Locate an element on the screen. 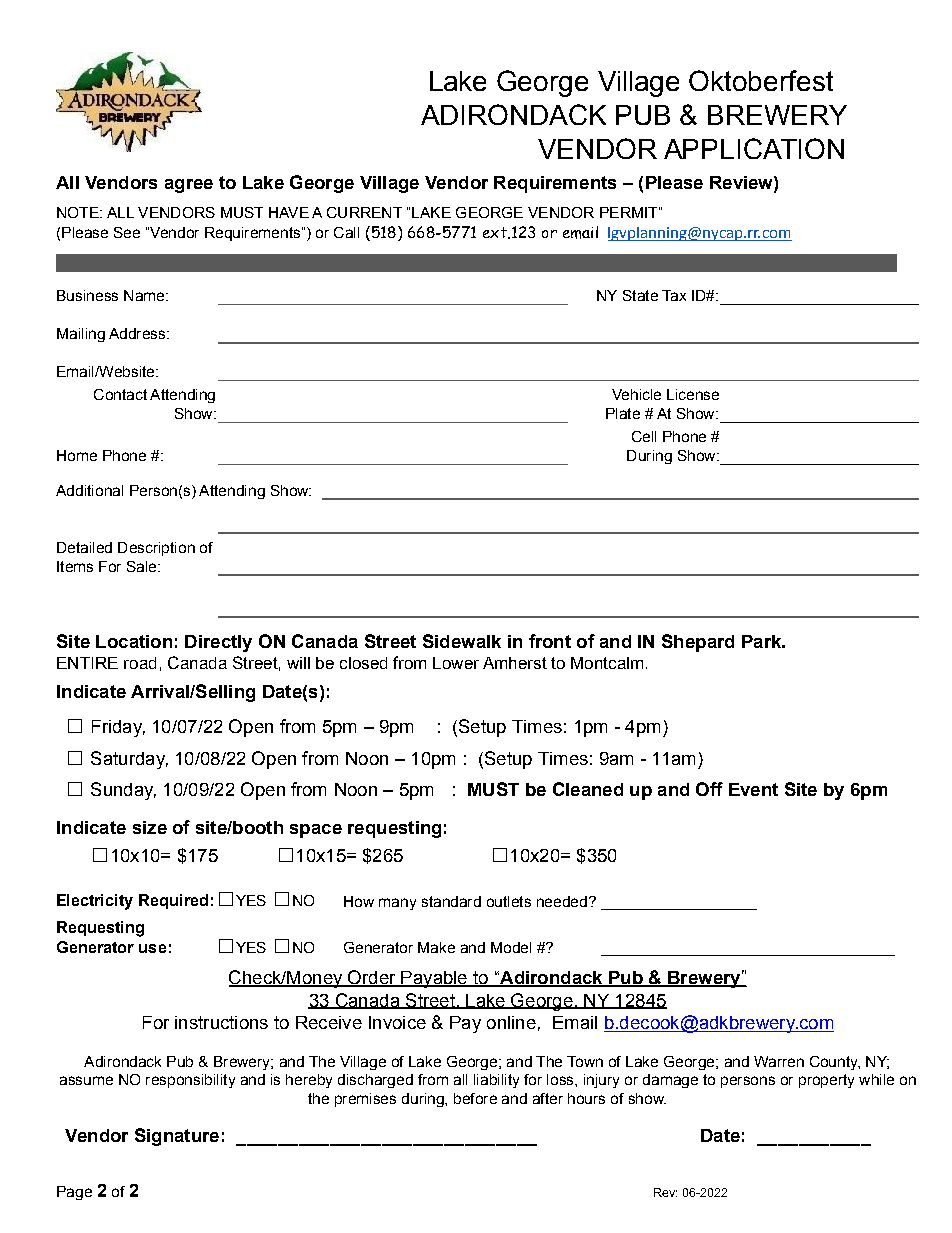 The height and width of the screenshot is (1233, 952). Shepard is located at coordinates (698, 643).
